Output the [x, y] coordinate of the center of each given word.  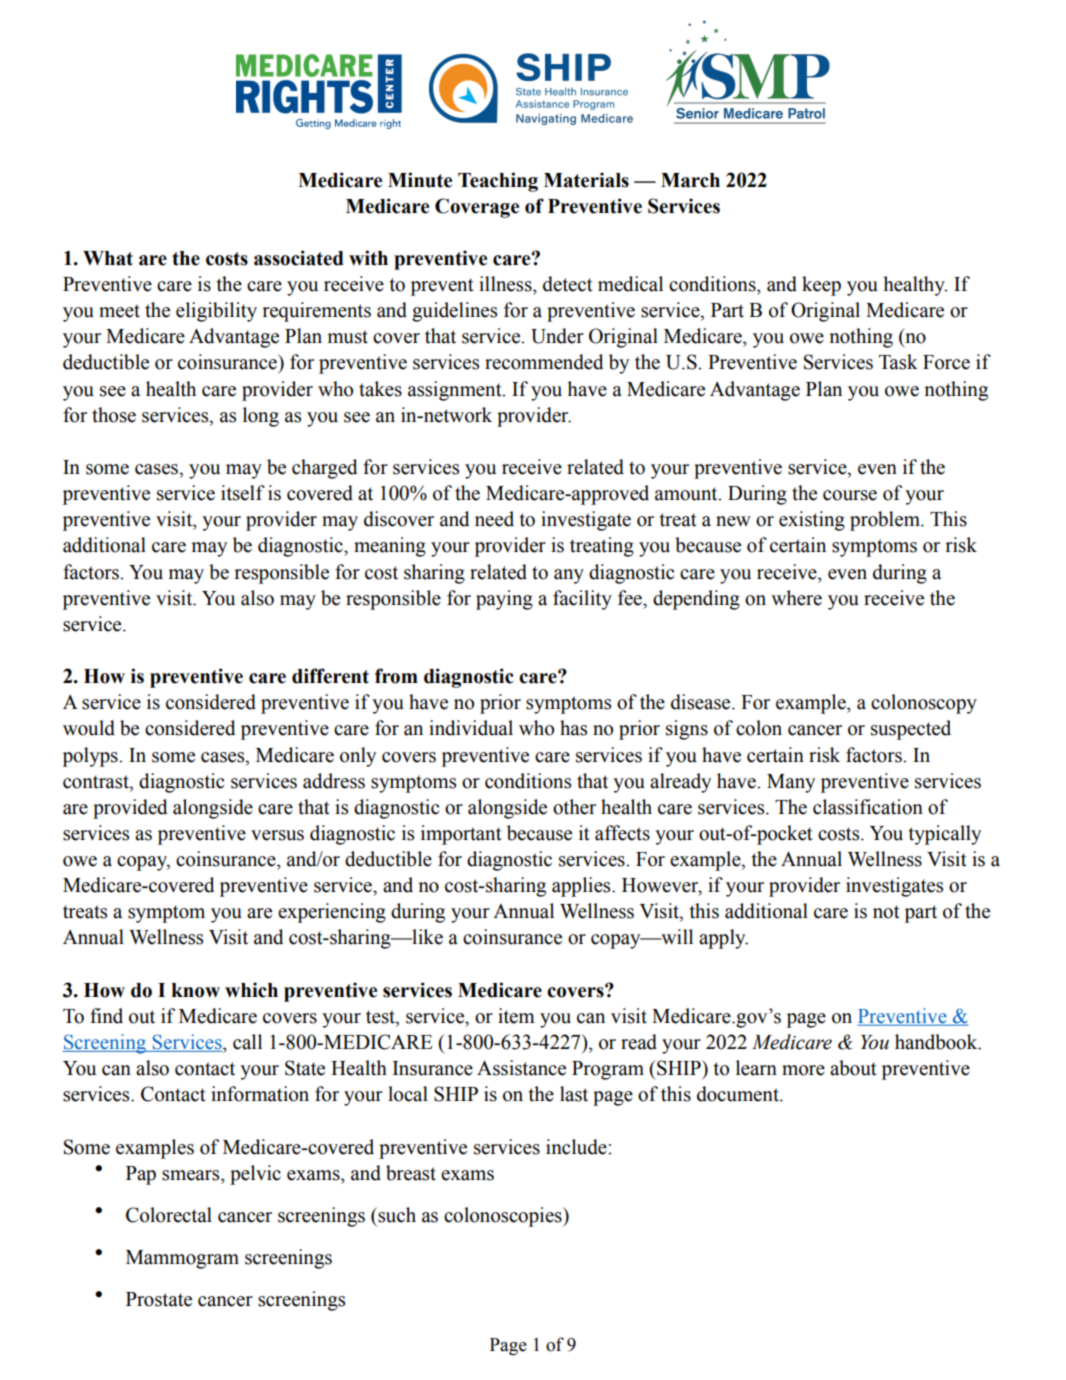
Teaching [498, 182]
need [494, 519]
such [396, 1215]
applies [582, 887]
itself [243, 493]
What [108, 258]
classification [868, 807]
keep [821, 286]
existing [812, 521]
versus [277, 835]
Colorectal [169, 1215]
